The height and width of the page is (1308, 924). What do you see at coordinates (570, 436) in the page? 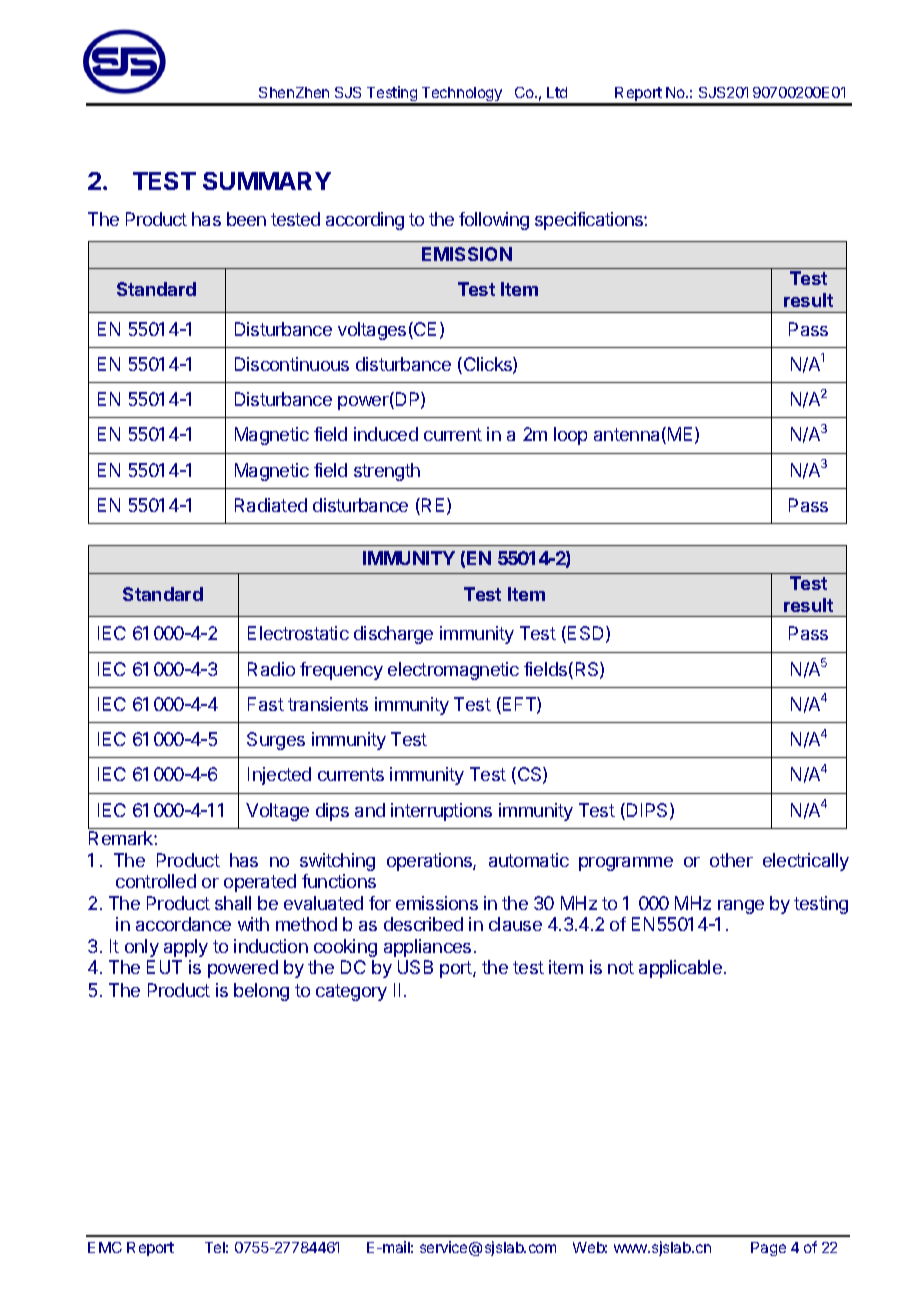
I see `loop` at bounding box center [570, 436].
